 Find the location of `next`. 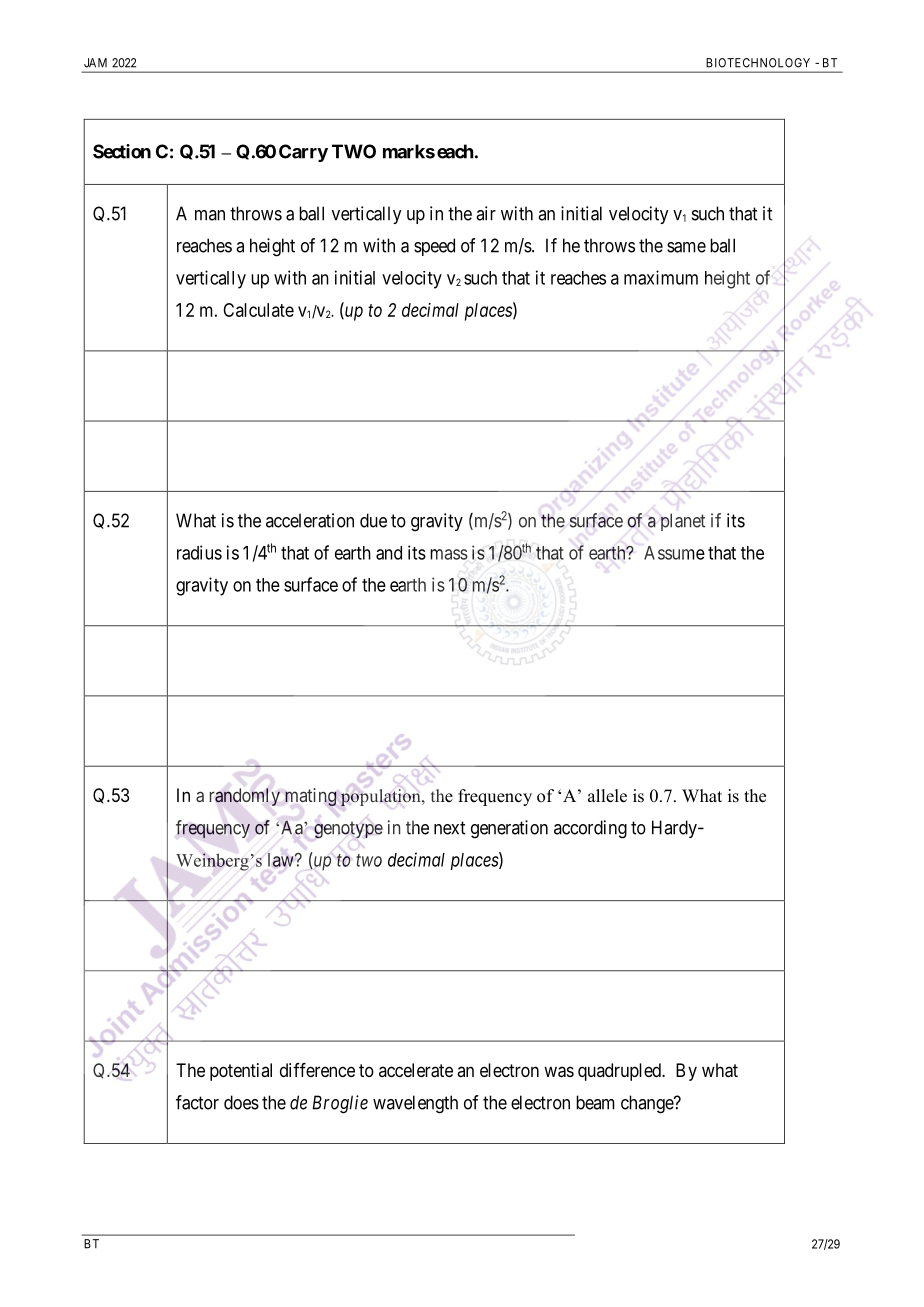

next is located at coordinates (449, 828).
